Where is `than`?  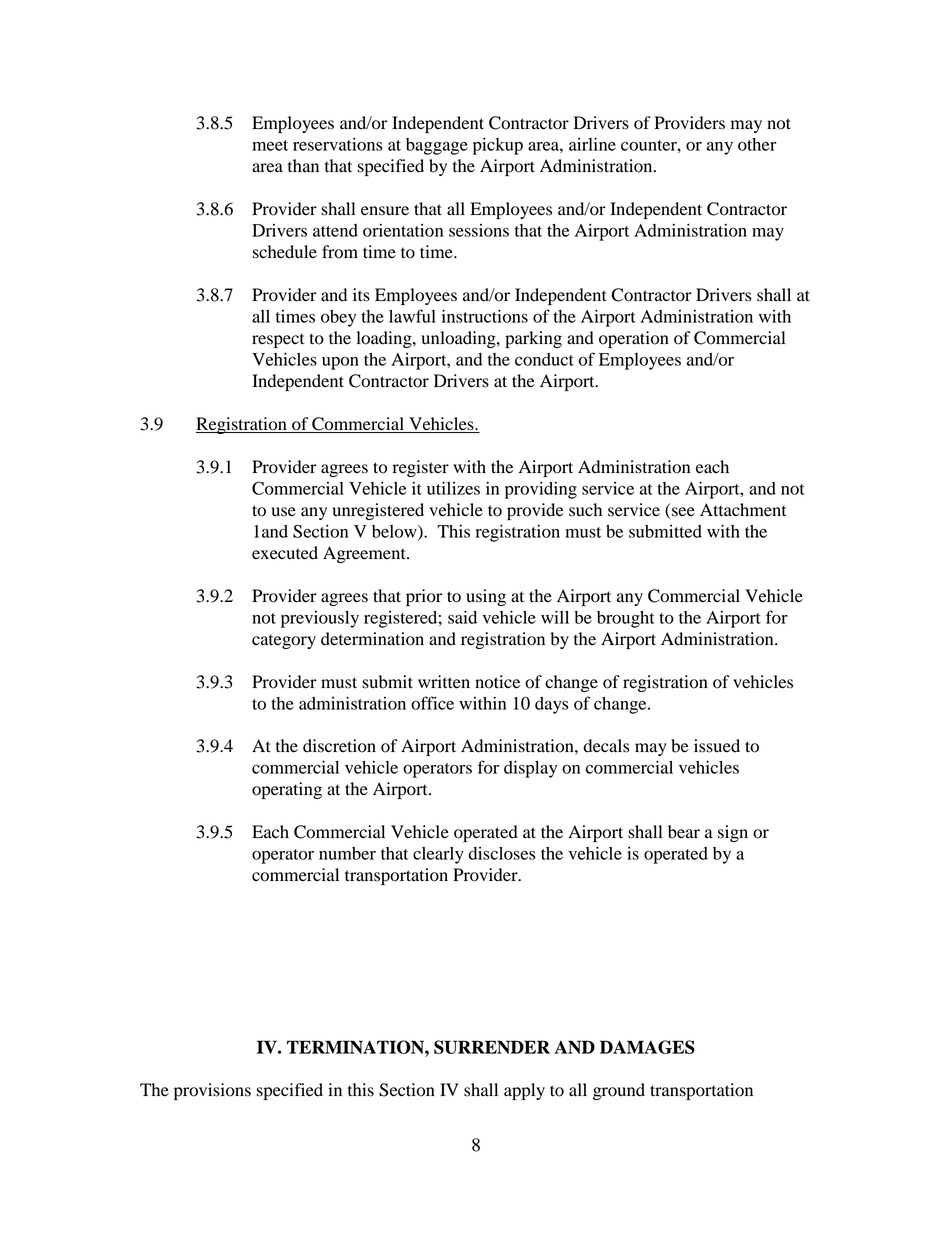 than is located at coordinates (303, 166).
